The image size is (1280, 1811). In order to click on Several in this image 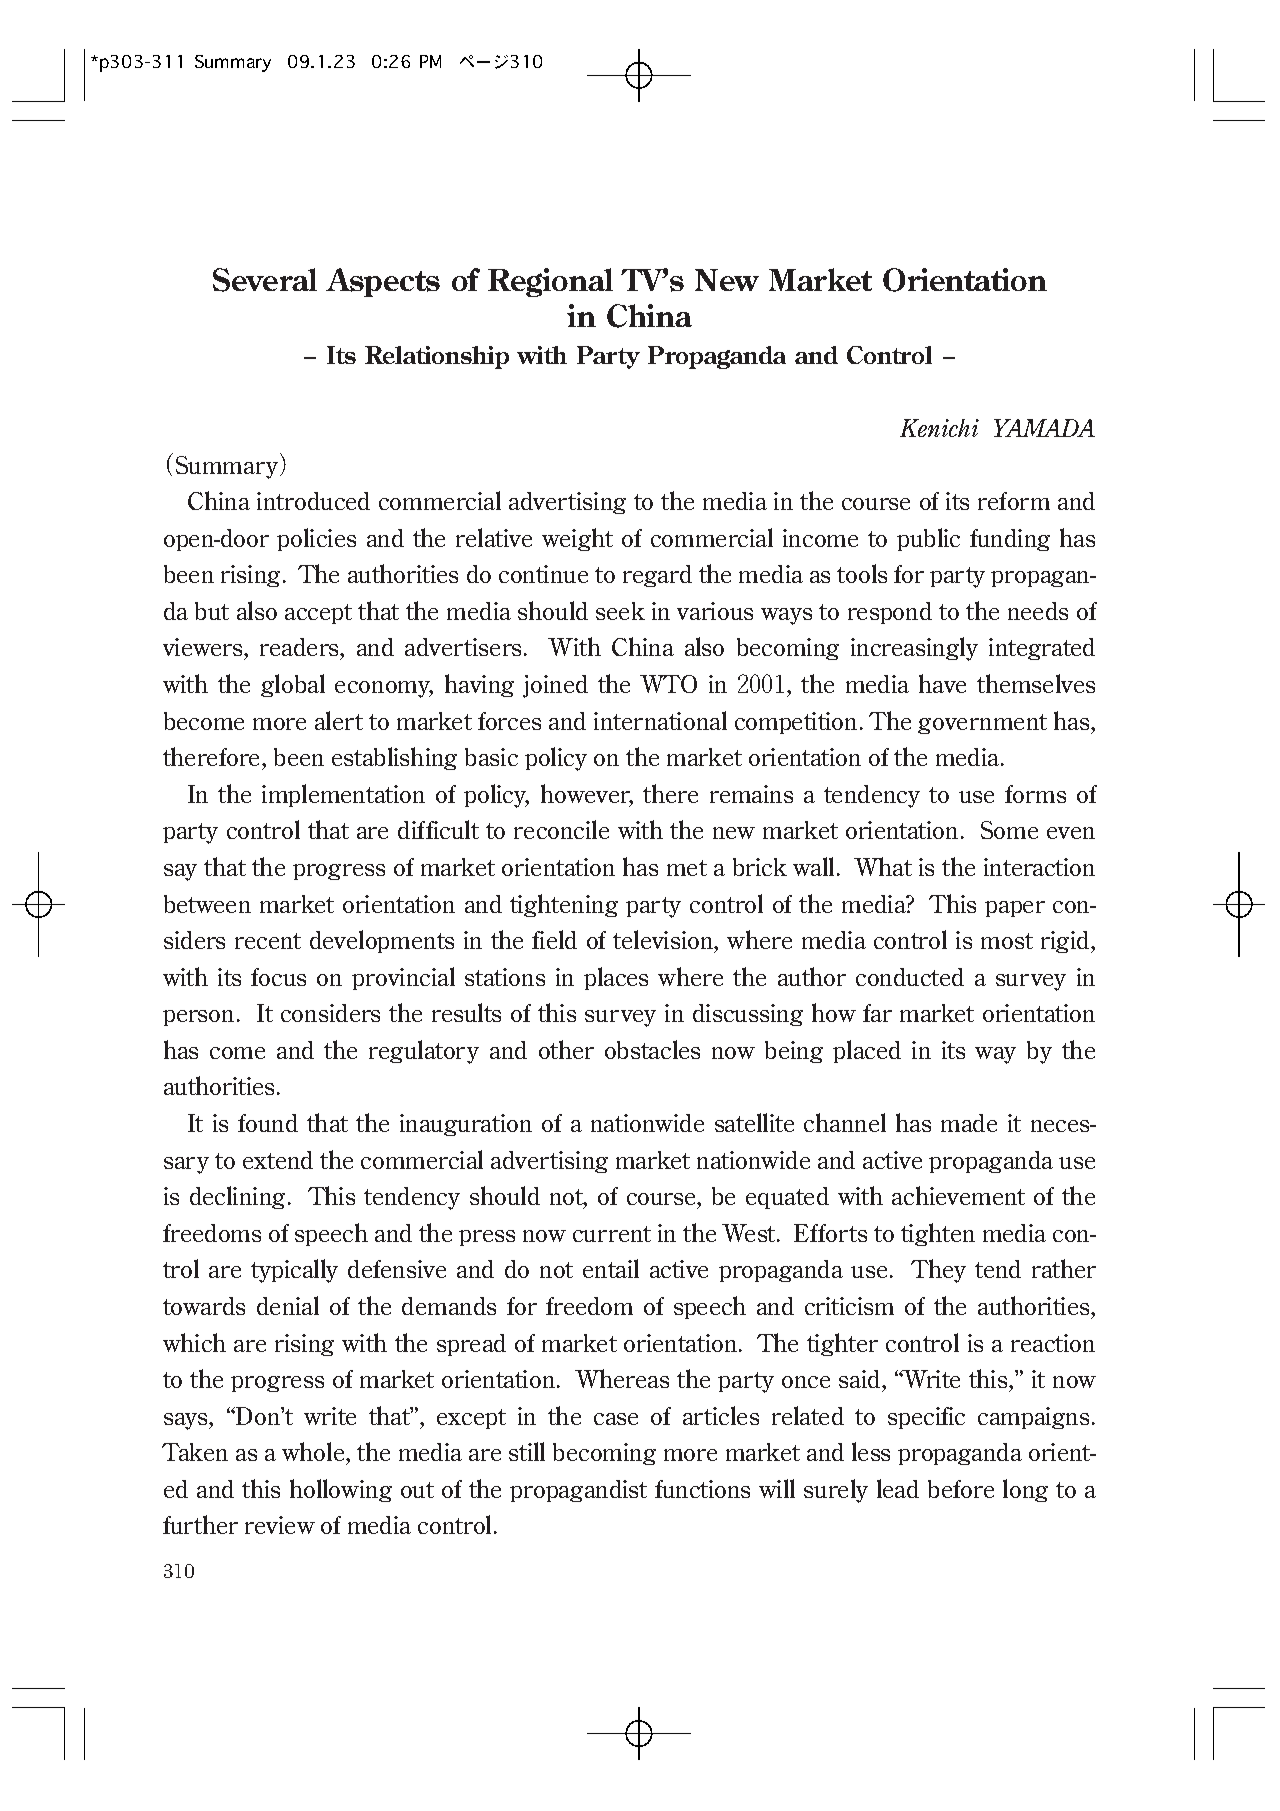, I will do `click(265, 280)`.
